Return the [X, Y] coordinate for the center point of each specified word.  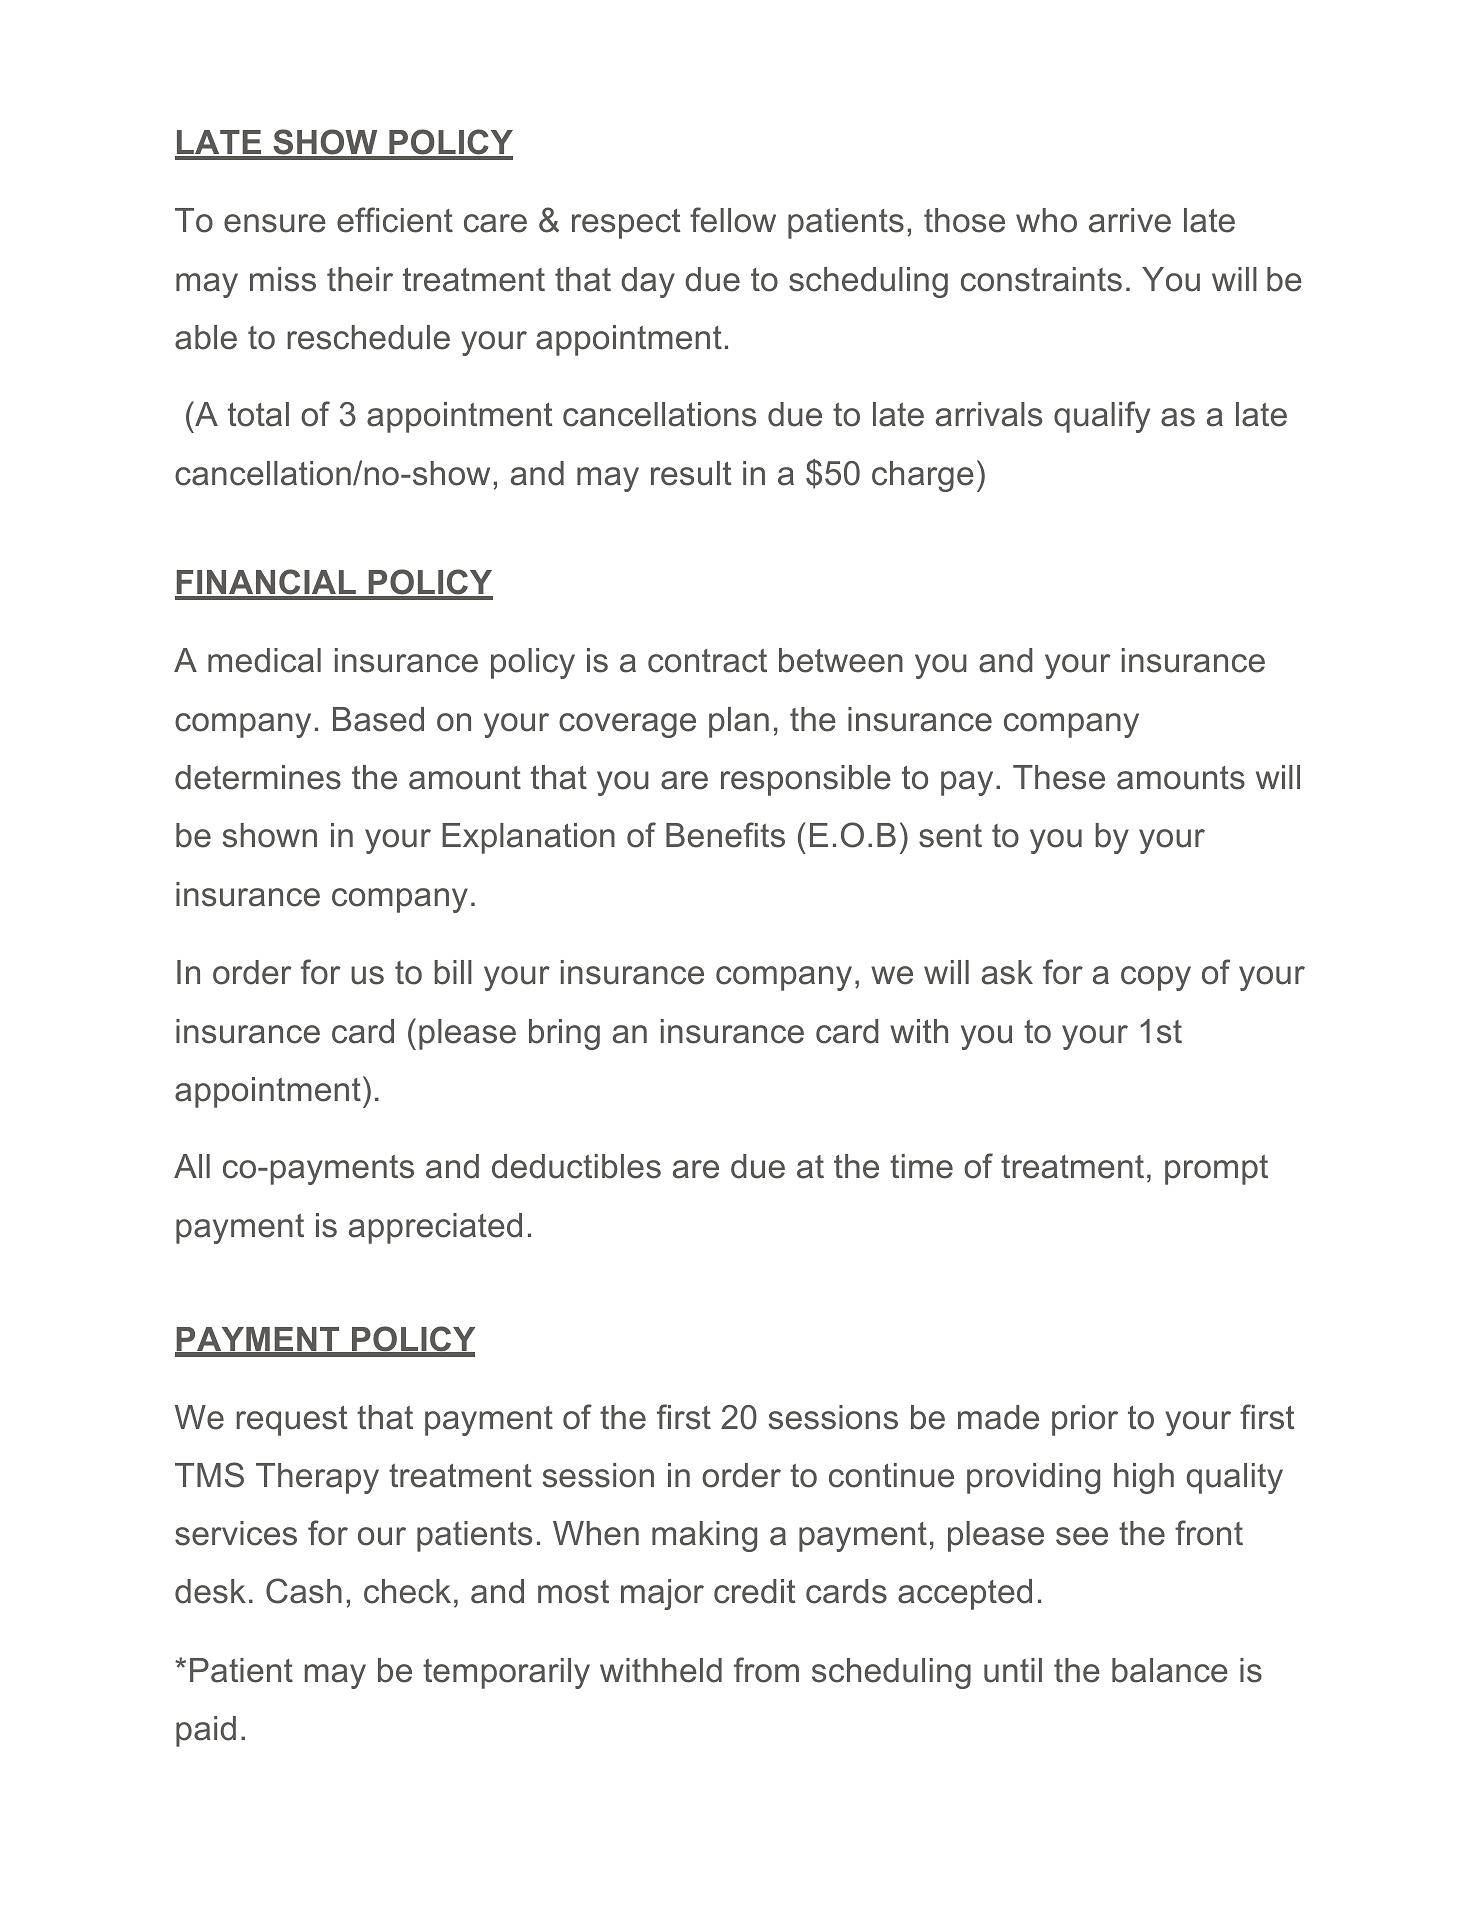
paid [206, 1731]
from [766, 1670]
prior [1085, 1420]
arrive [1130, 220]
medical [264, 660]
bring [564, 1034]
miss [283, 279]
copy [1156, 978]
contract [707, 661]
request [291, 1421]
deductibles [576, 1166]
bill [453, 972]
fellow [733, 220]
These [1059, 777]
